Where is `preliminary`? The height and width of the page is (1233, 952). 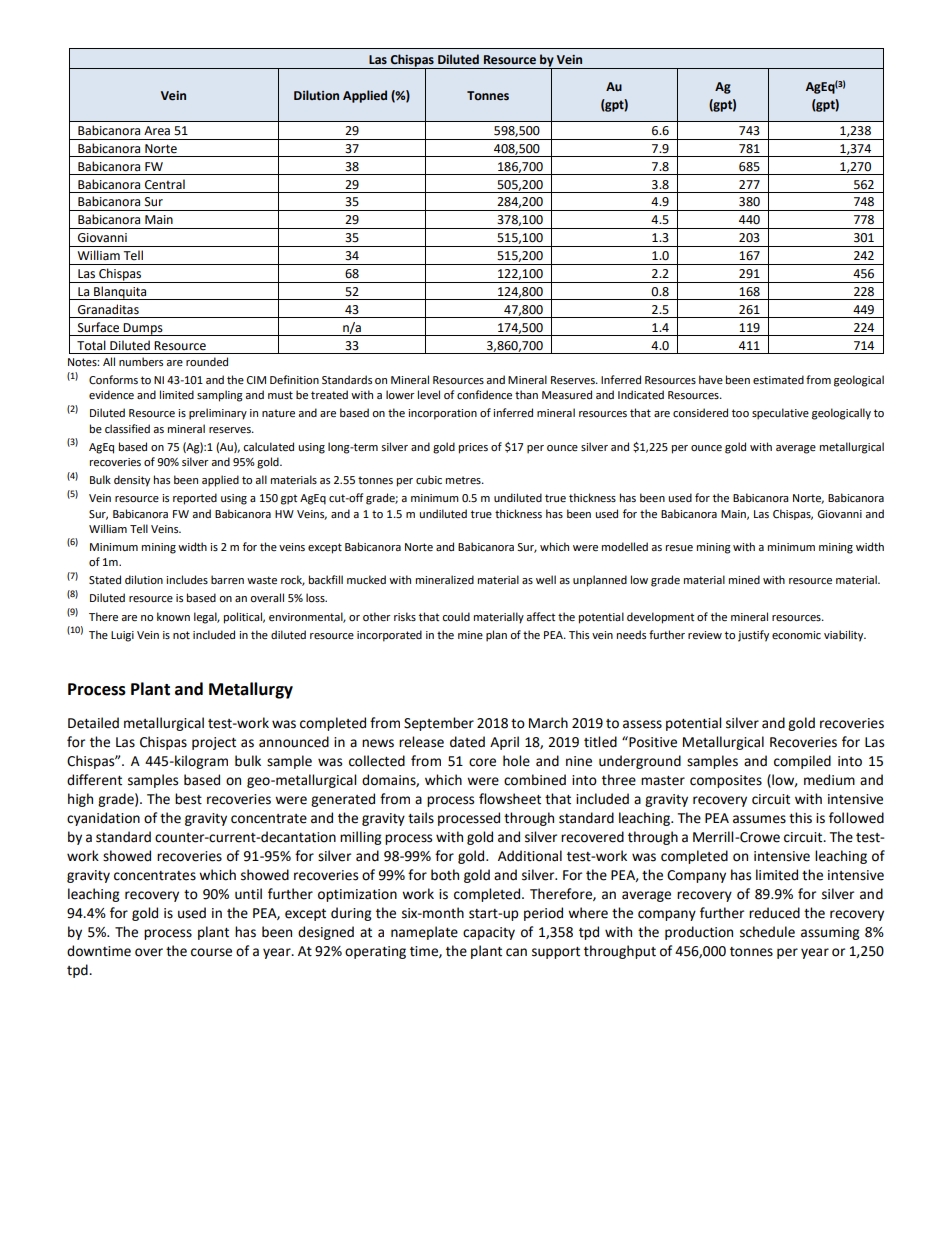
preliminary is located at coordinates (218, 414).
